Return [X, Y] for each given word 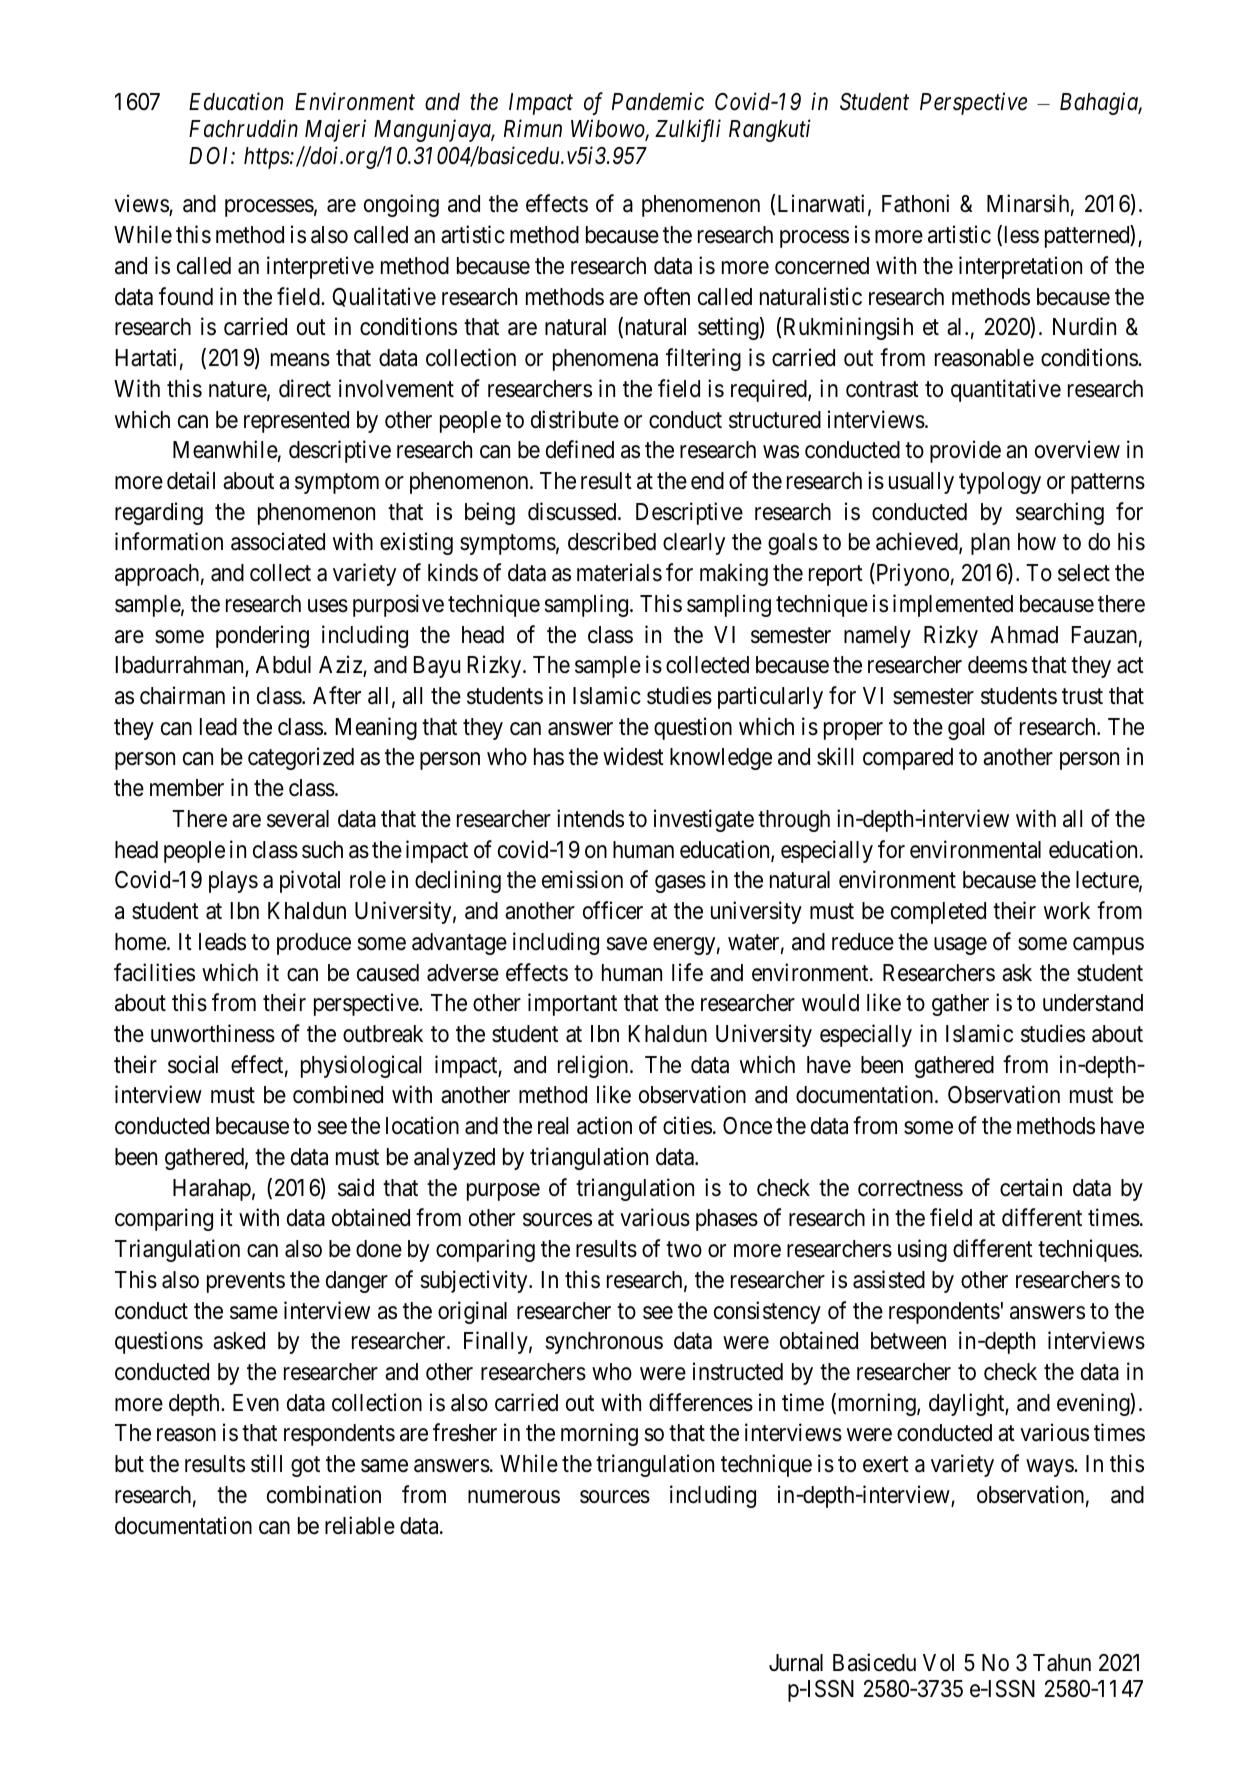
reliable [360, 1525]
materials [619, 572]
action [604, 1125]
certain [1031, 1187]
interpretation [1020, 267]
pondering [262, 636]
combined [338, 1094]
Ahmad [1024, 635]
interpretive [320, 267]
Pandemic [658, 102]
